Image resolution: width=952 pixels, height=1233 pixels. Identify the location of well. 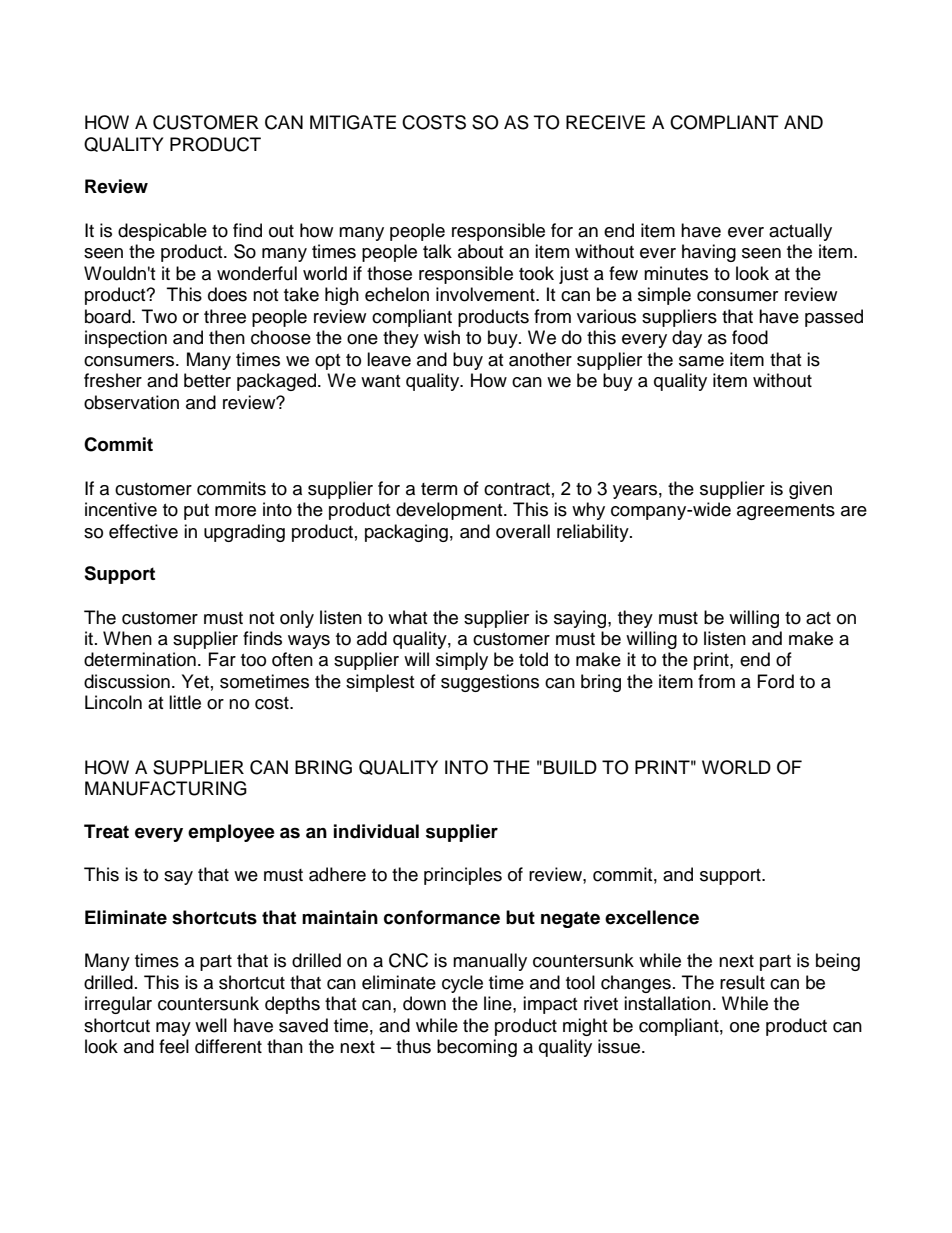
(211, 1025).
